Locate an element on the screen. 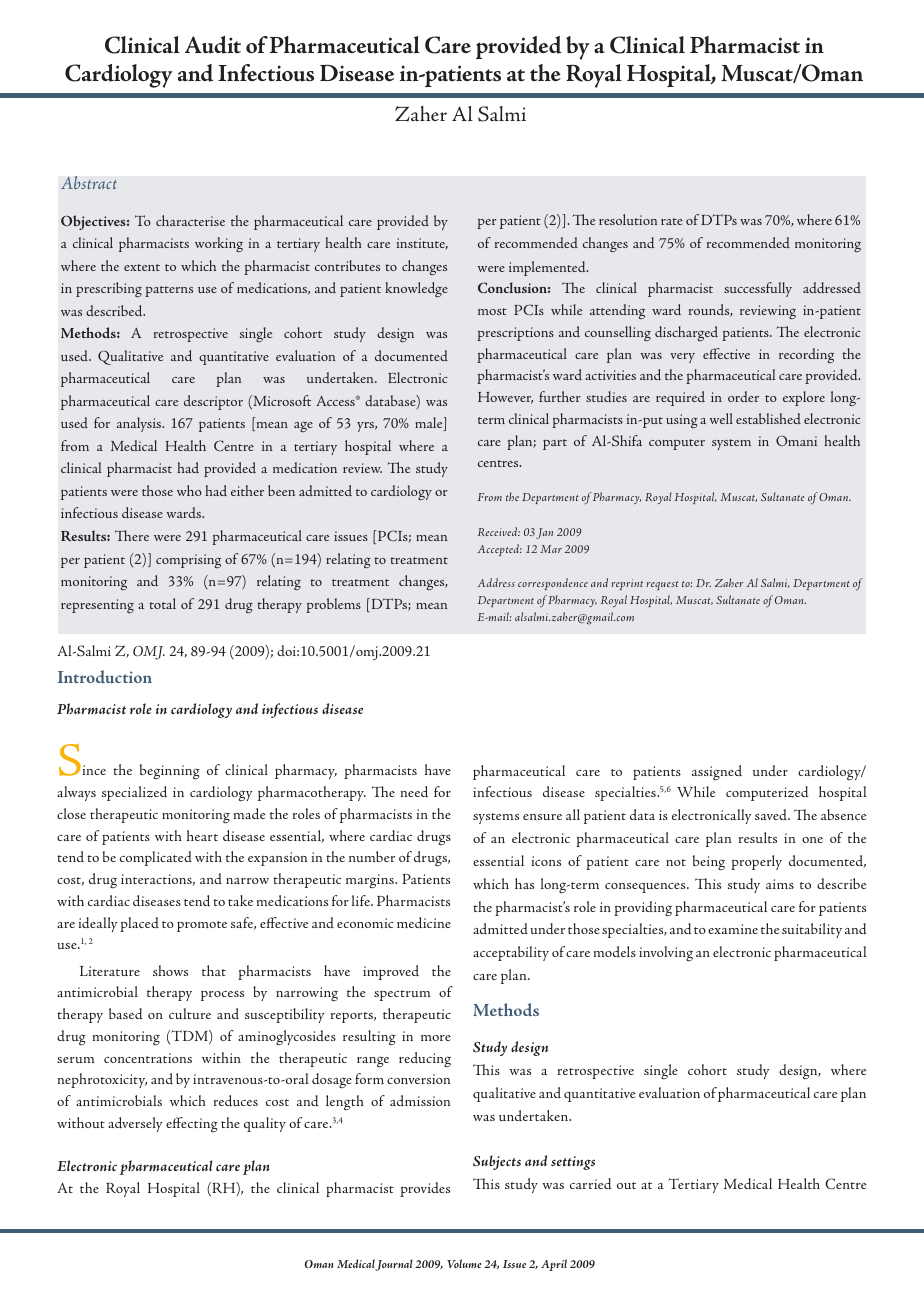 The height and width of the screenshot is (1308, 924). complicated is located at coordinates (156, 858).
